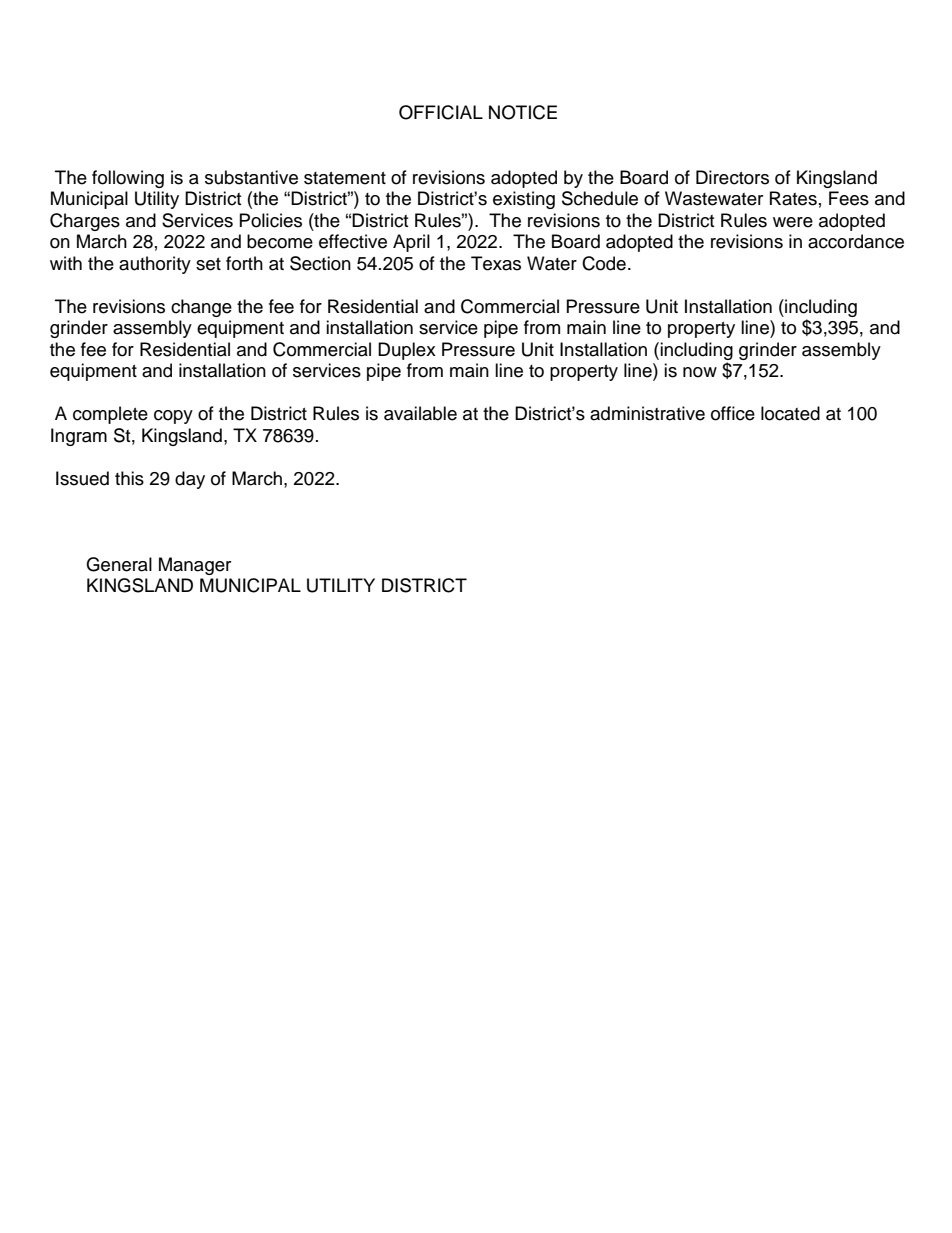 This screenshot has width=952, height=1233. Describe the element at coordinates (411, 243) in the screenshot. I see `April` at that location.
